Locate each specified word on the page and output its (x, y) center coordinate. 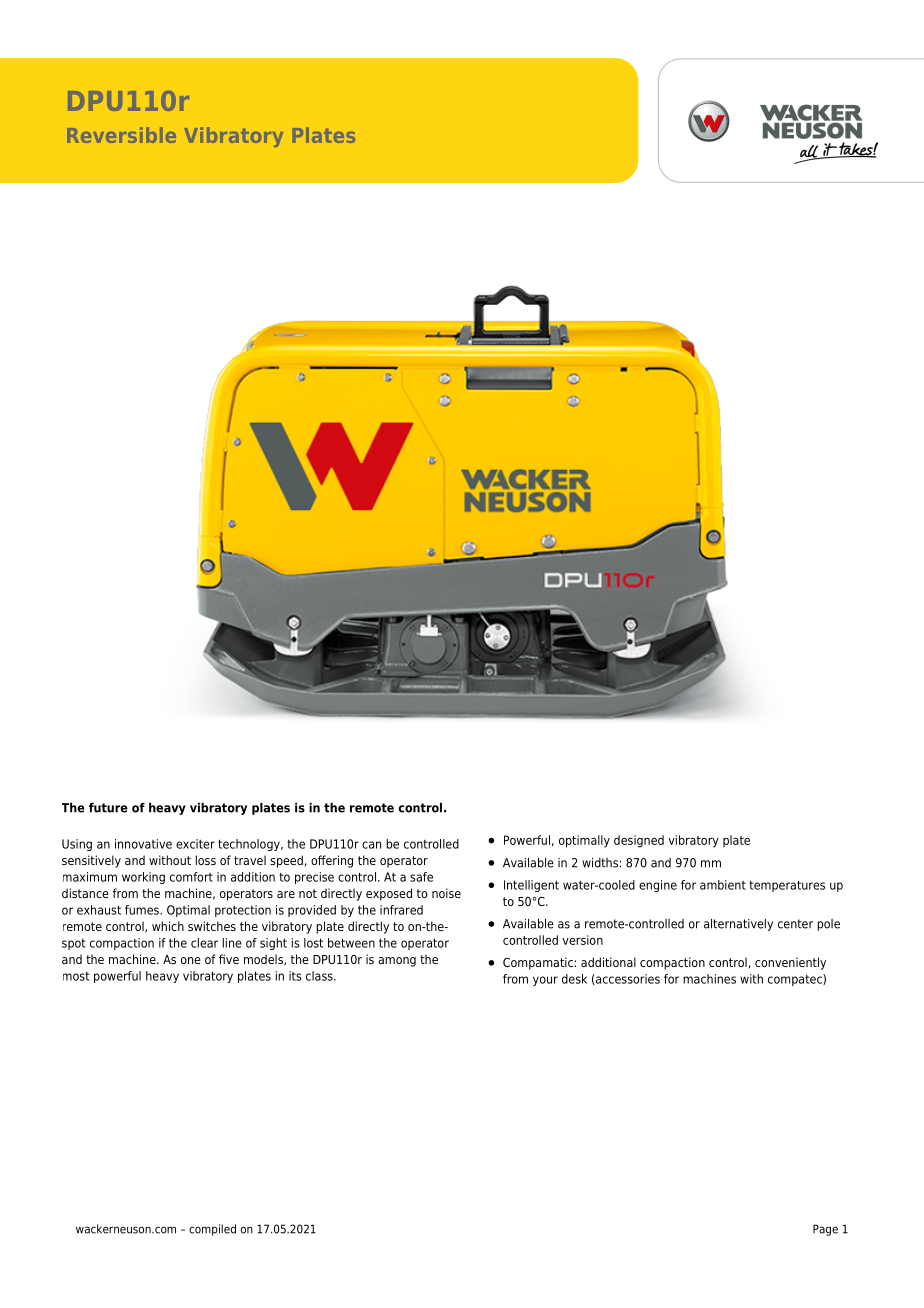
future (108, 808)
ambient (723, 885)
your (545, 981)
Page (825, 1230)
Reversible (121, 135)
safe (421, 877)
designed (639, 841)
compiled (212, 1230)
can (371, 845)
